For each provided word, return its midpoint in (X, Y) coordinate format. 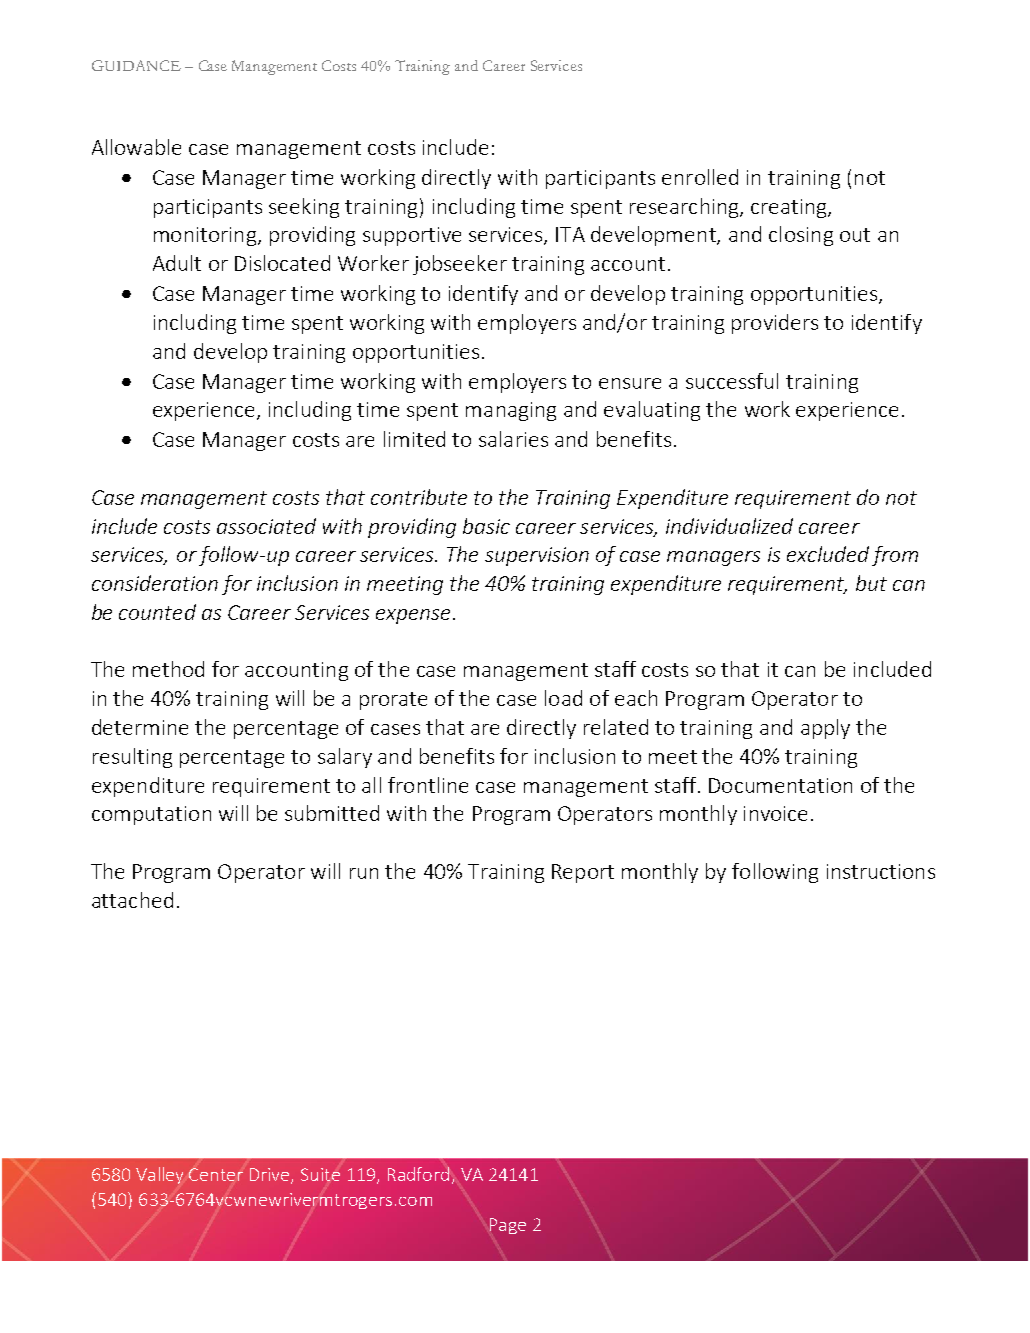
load (563, 698)
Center (216, 1174)
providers (775, 324)
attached (132, 900)
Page (508, 1226)
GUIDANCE (136, 65)
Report (583, 873)
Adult (177, 263)
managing (511, 411)
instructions (881, 871)
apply (825, 729)
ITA (570, 234)
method (168, 669)
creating (790, 208)
